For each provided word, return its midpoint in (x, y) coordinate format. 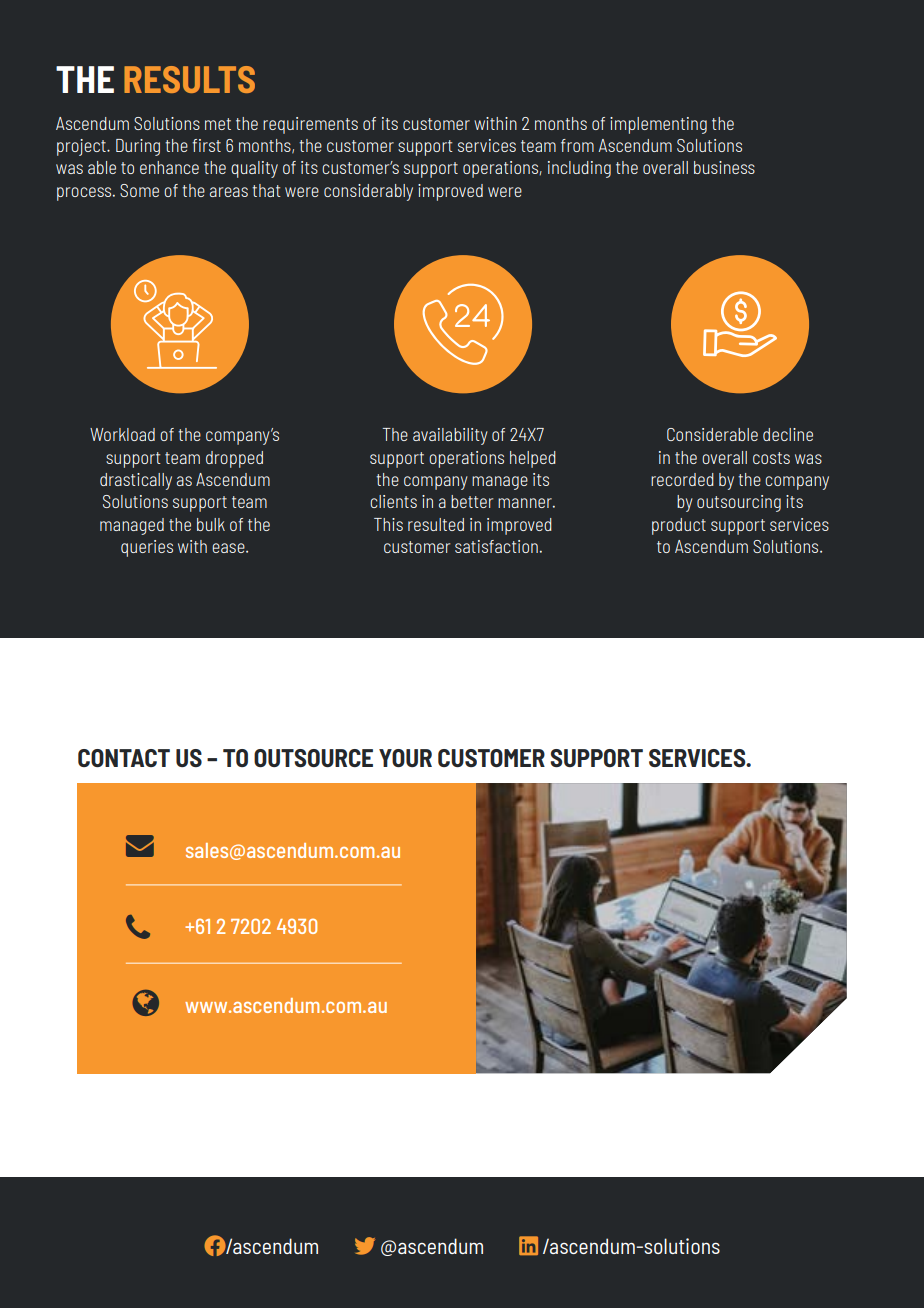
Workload (122, 434)
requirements (310, 125)
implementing (658, 125)
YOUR (405, 758)
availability (450, 436)
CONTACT (124, 758)
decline (788, 434)
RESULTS (189, 79)
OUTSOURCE (313, 758)
